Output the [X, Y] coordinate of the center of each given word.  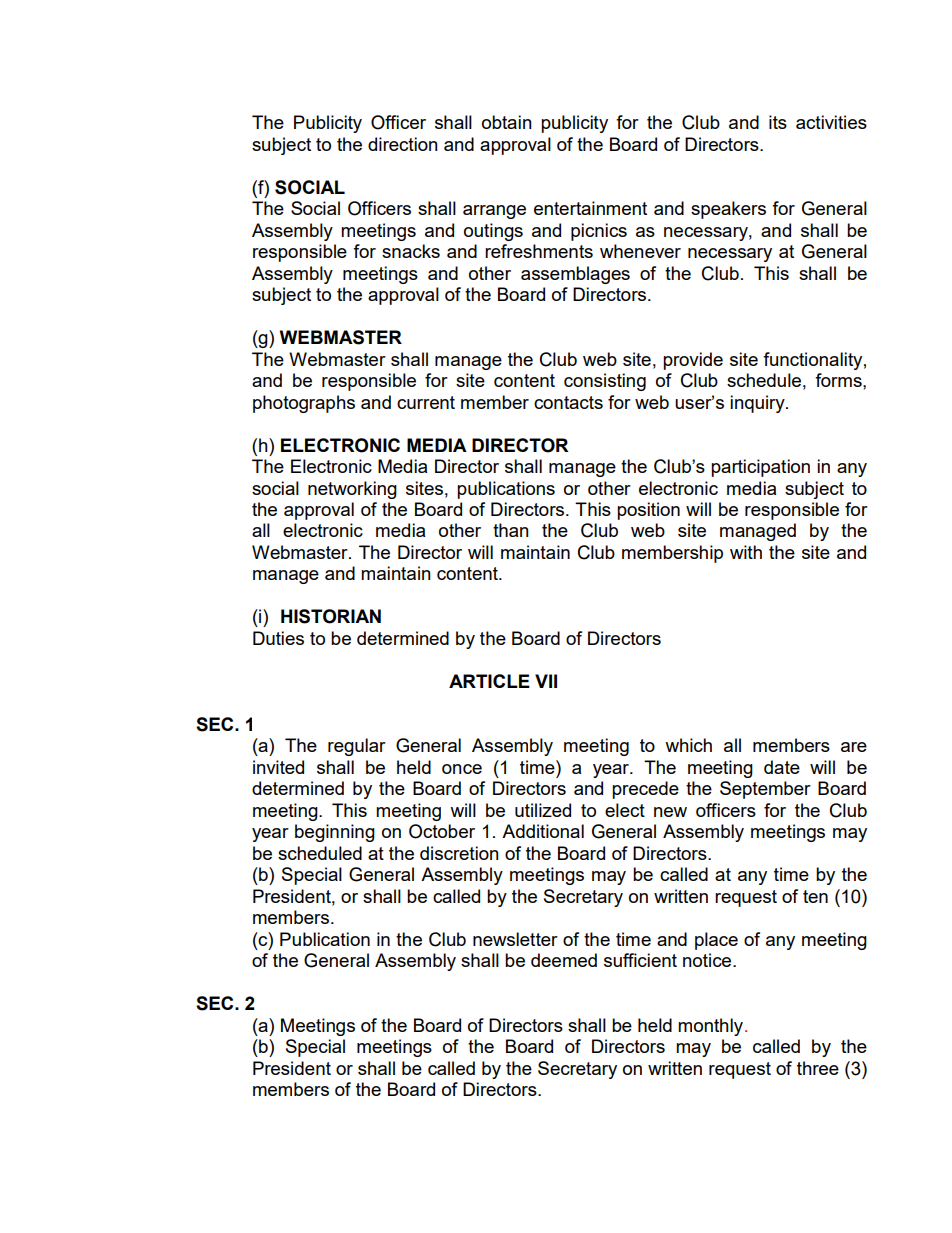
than [511, 530]
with [746, 552]
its [778, 122]
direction [403, 144]
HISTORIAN [331, 616]
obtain [507, 122]
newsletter [515, 939]
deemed [564, 960]
